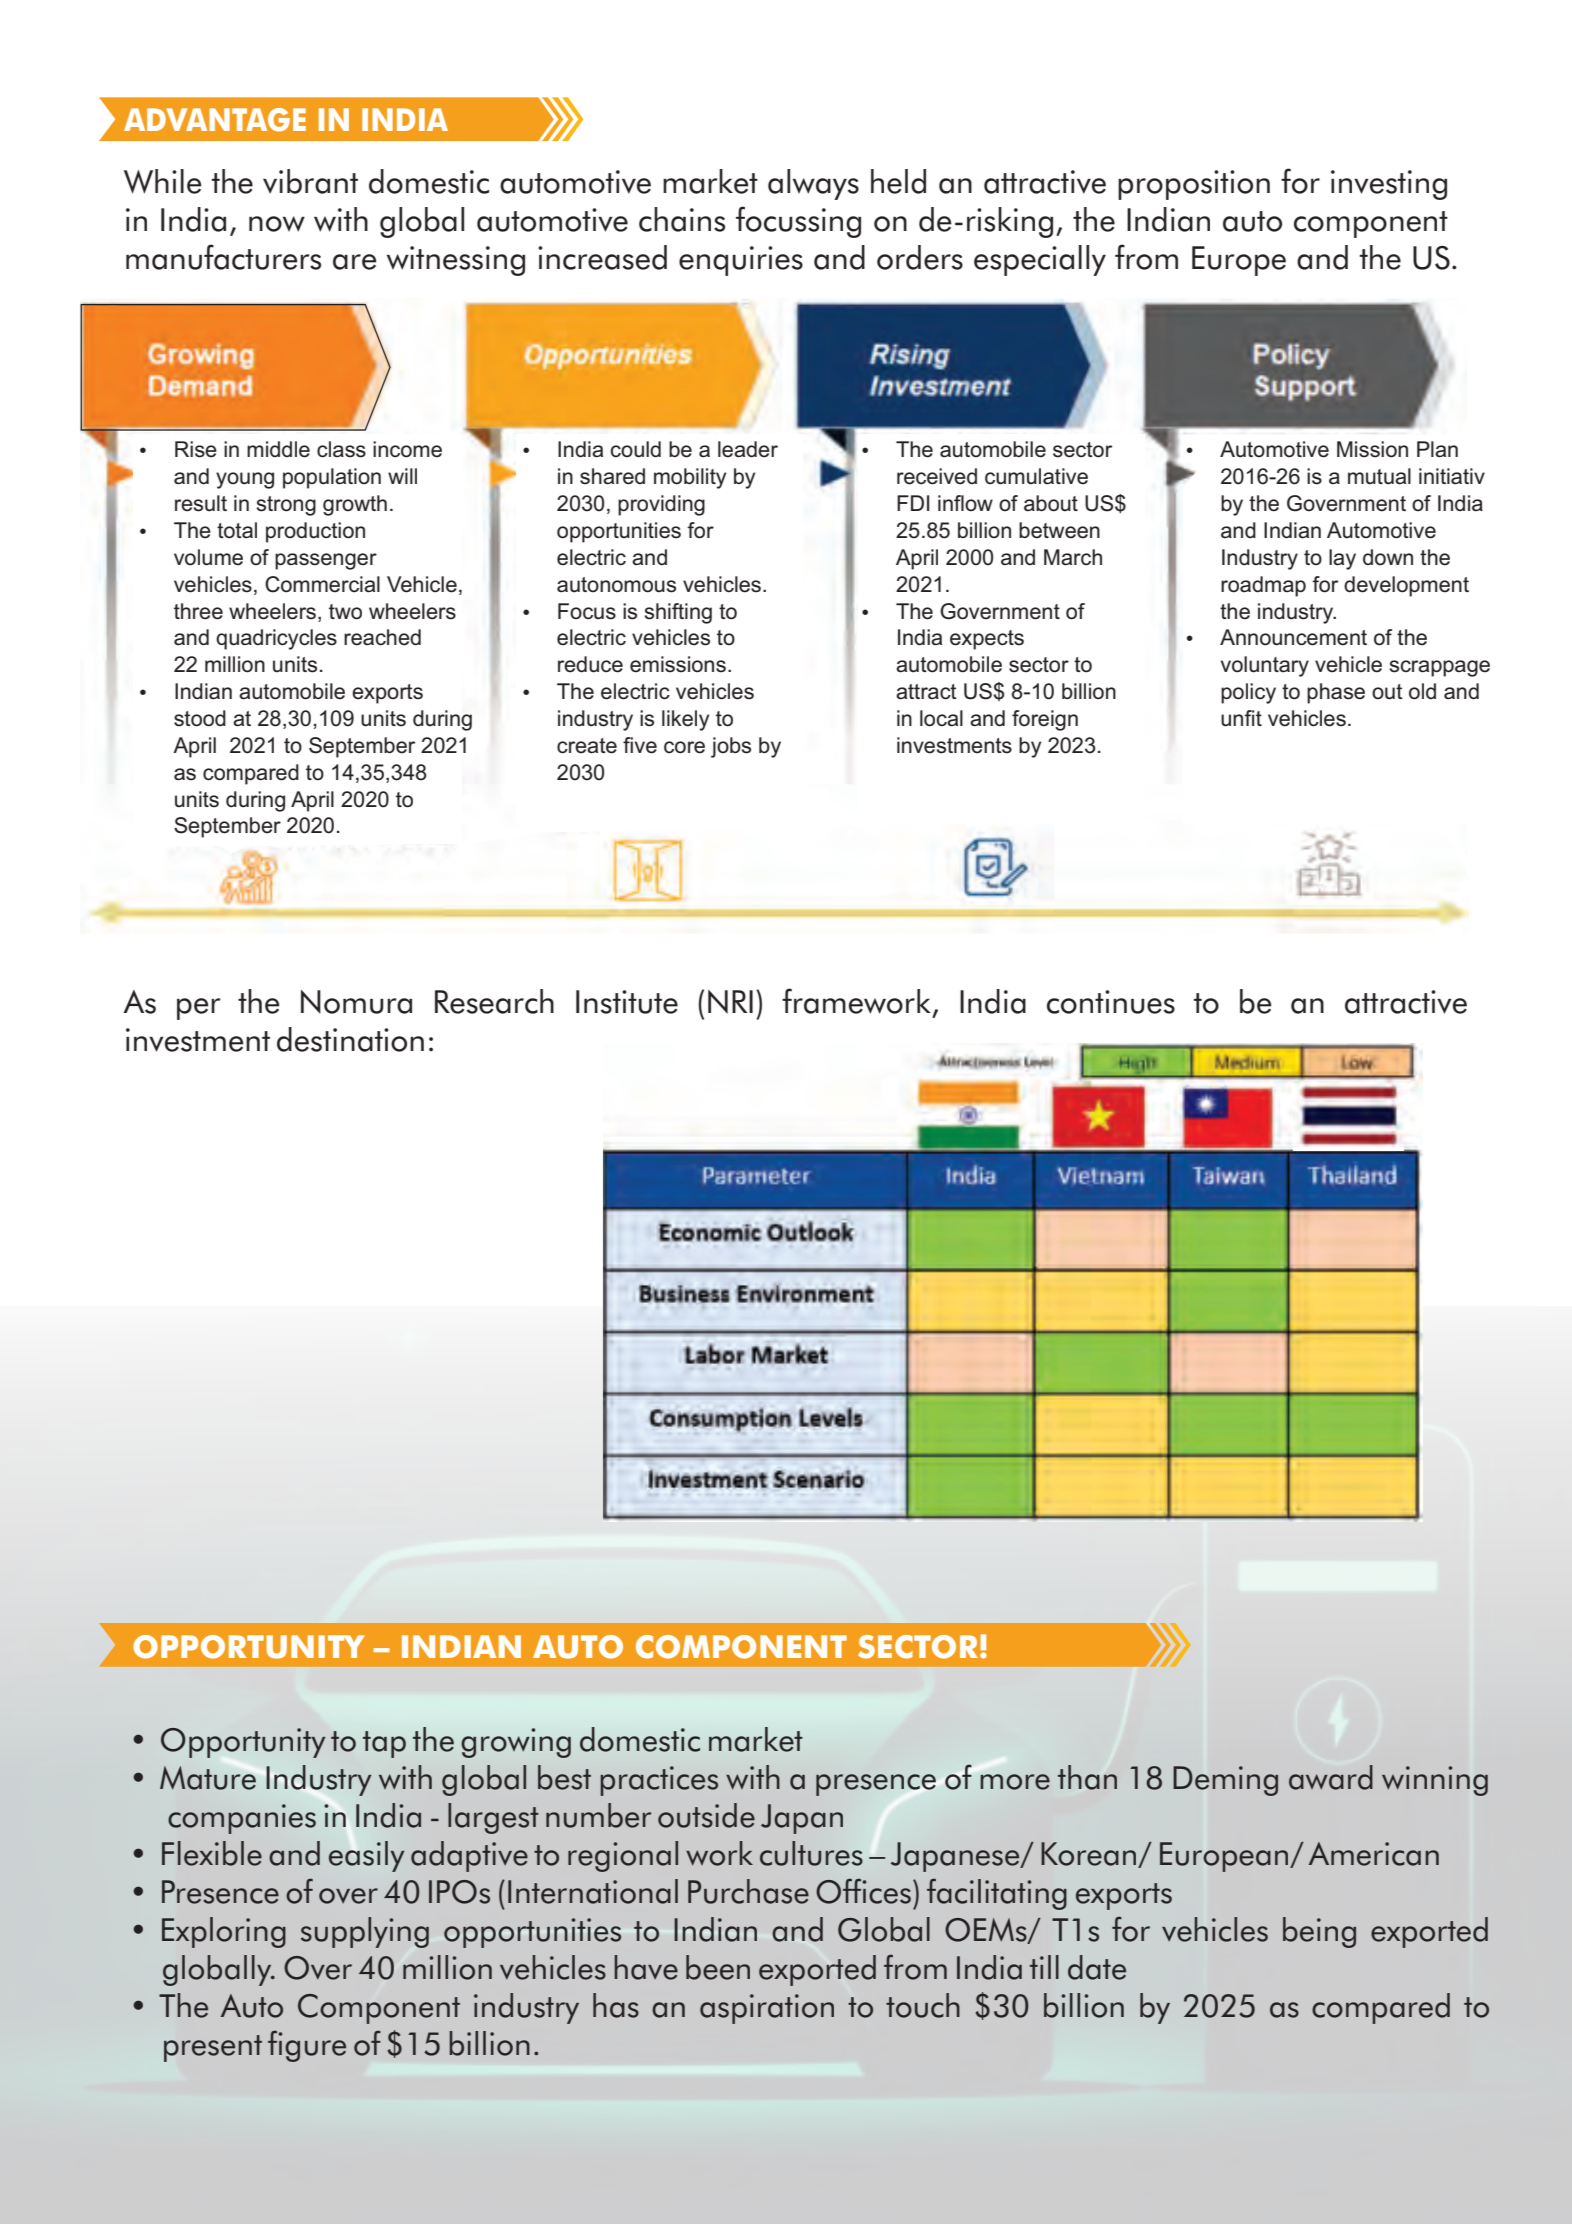  I want to click on vibrant, so click(310, 181).
